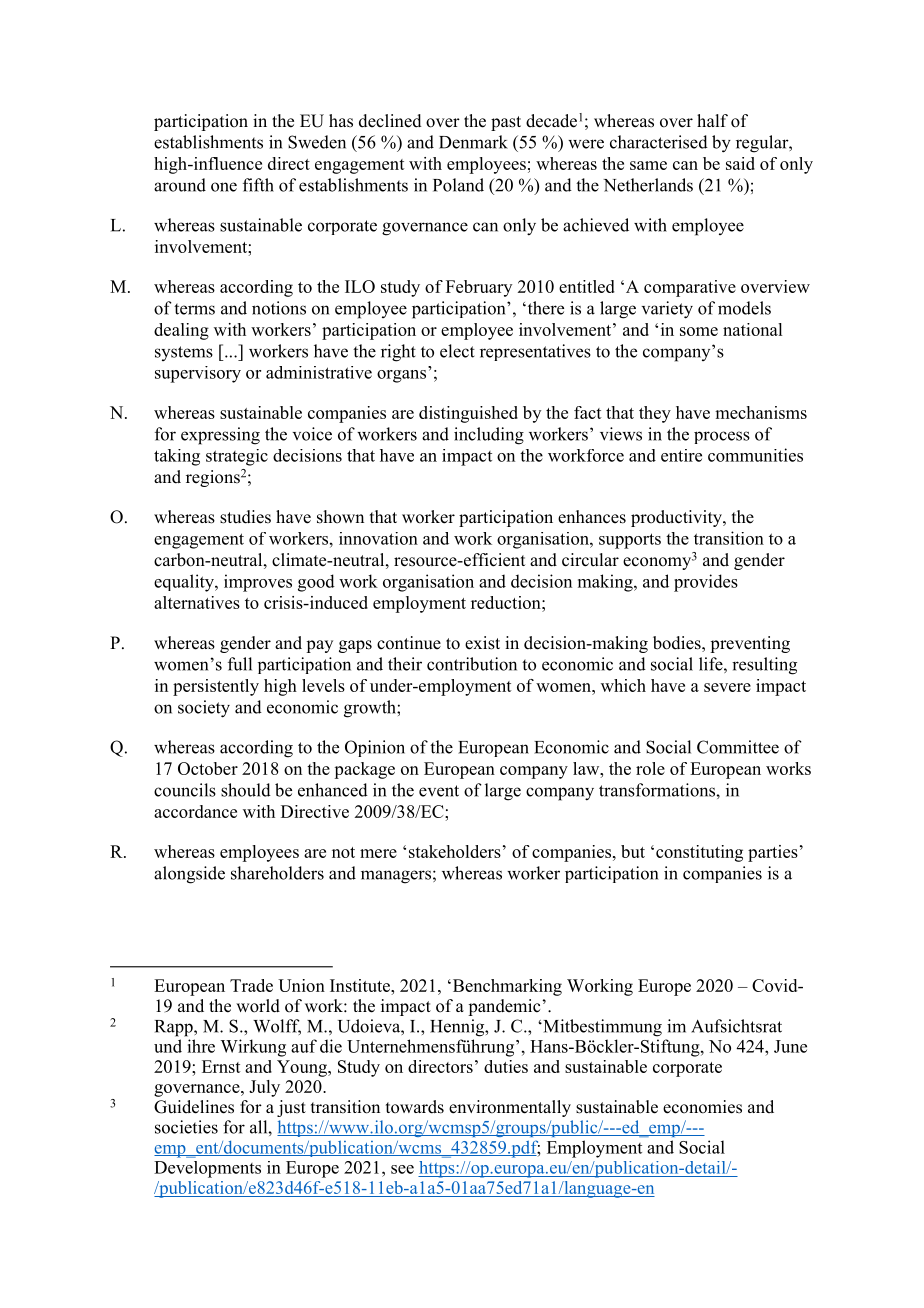 This page has height=1308, width=924. What do you see at coordinates (291, 1108) in the page?
I see `just` at bounding box center [291, 1108].
